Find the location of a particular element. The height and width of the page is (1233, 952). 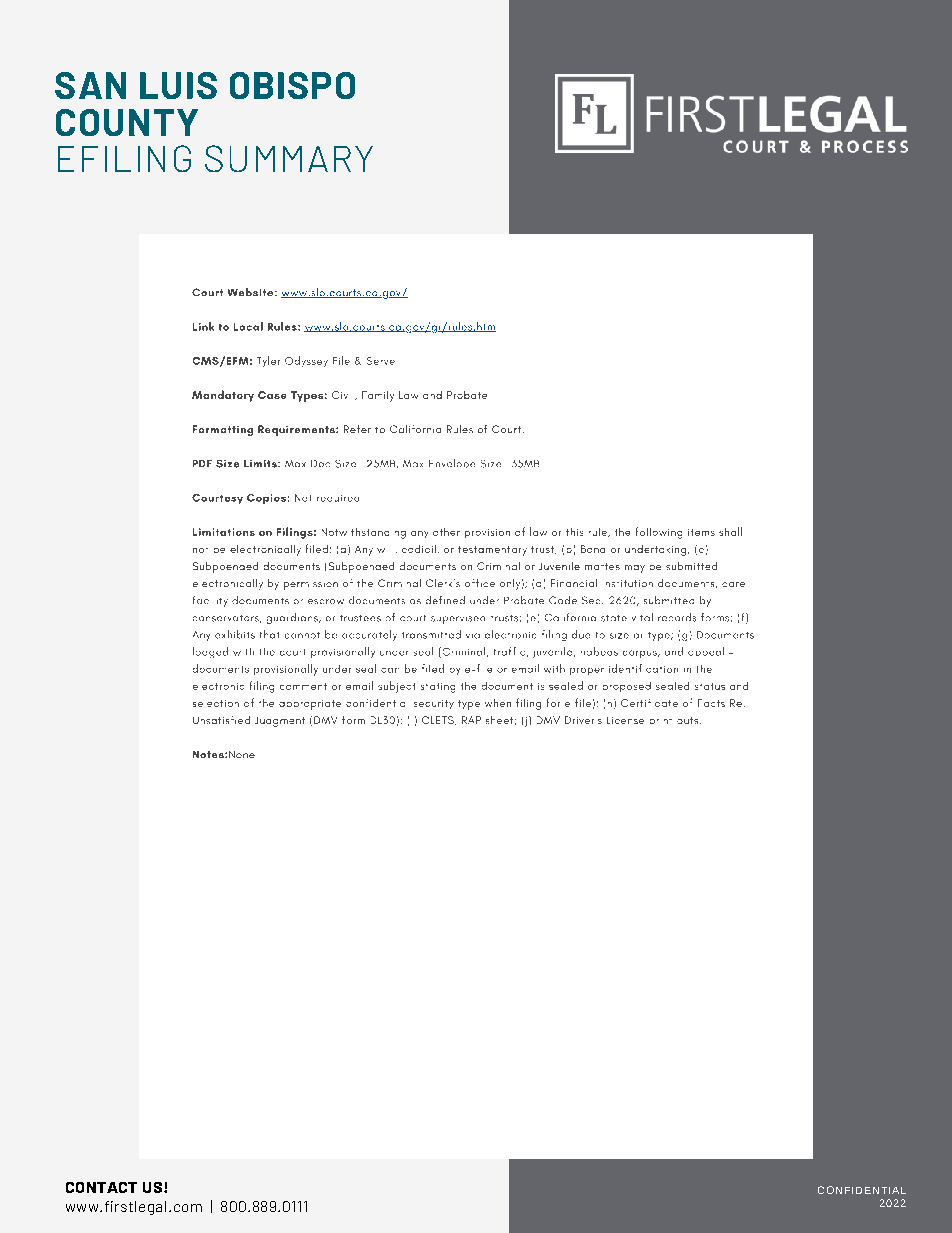

lodged is located at coordinates (210, 652).
